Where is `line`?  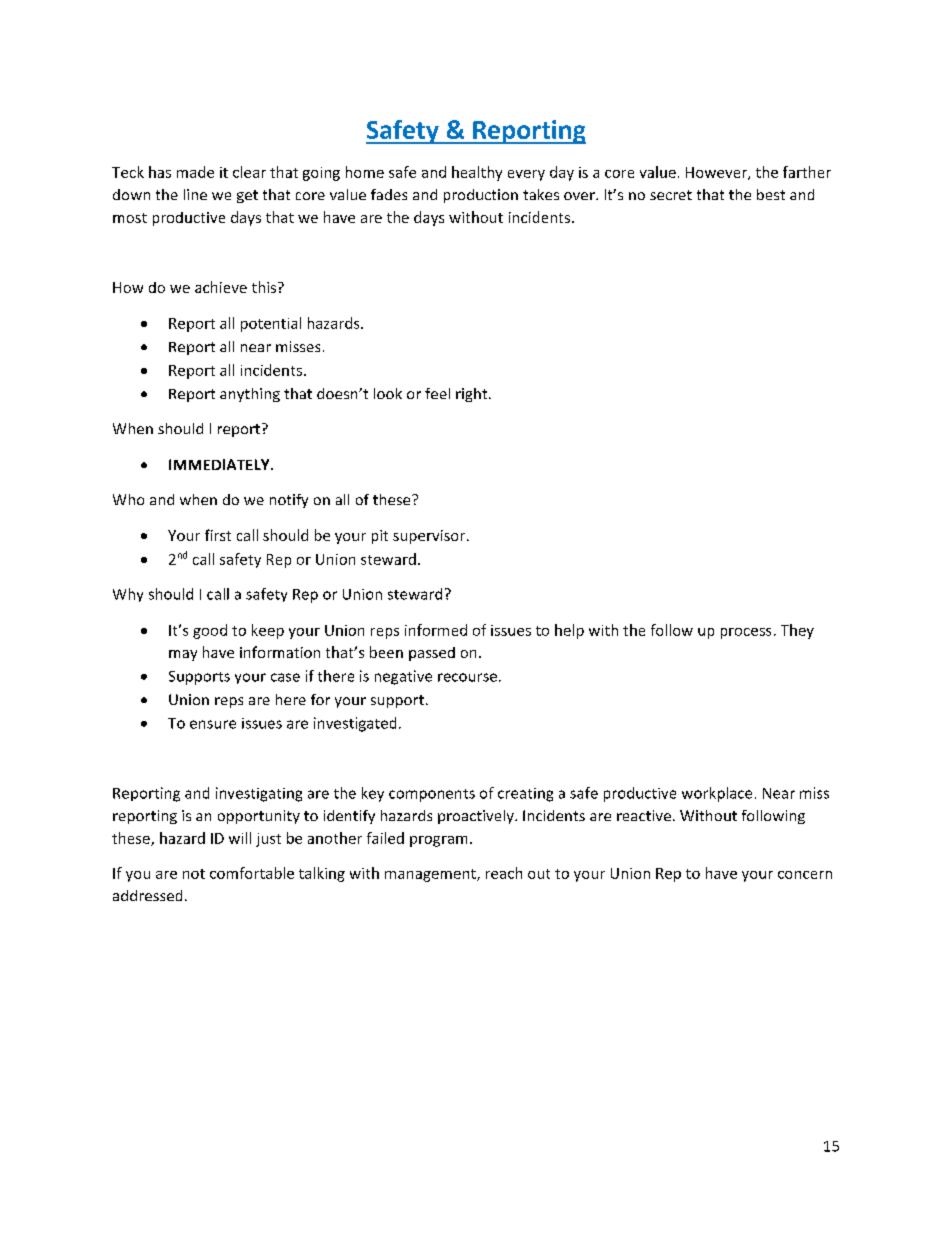 line is located at coordinates (195, 194).
